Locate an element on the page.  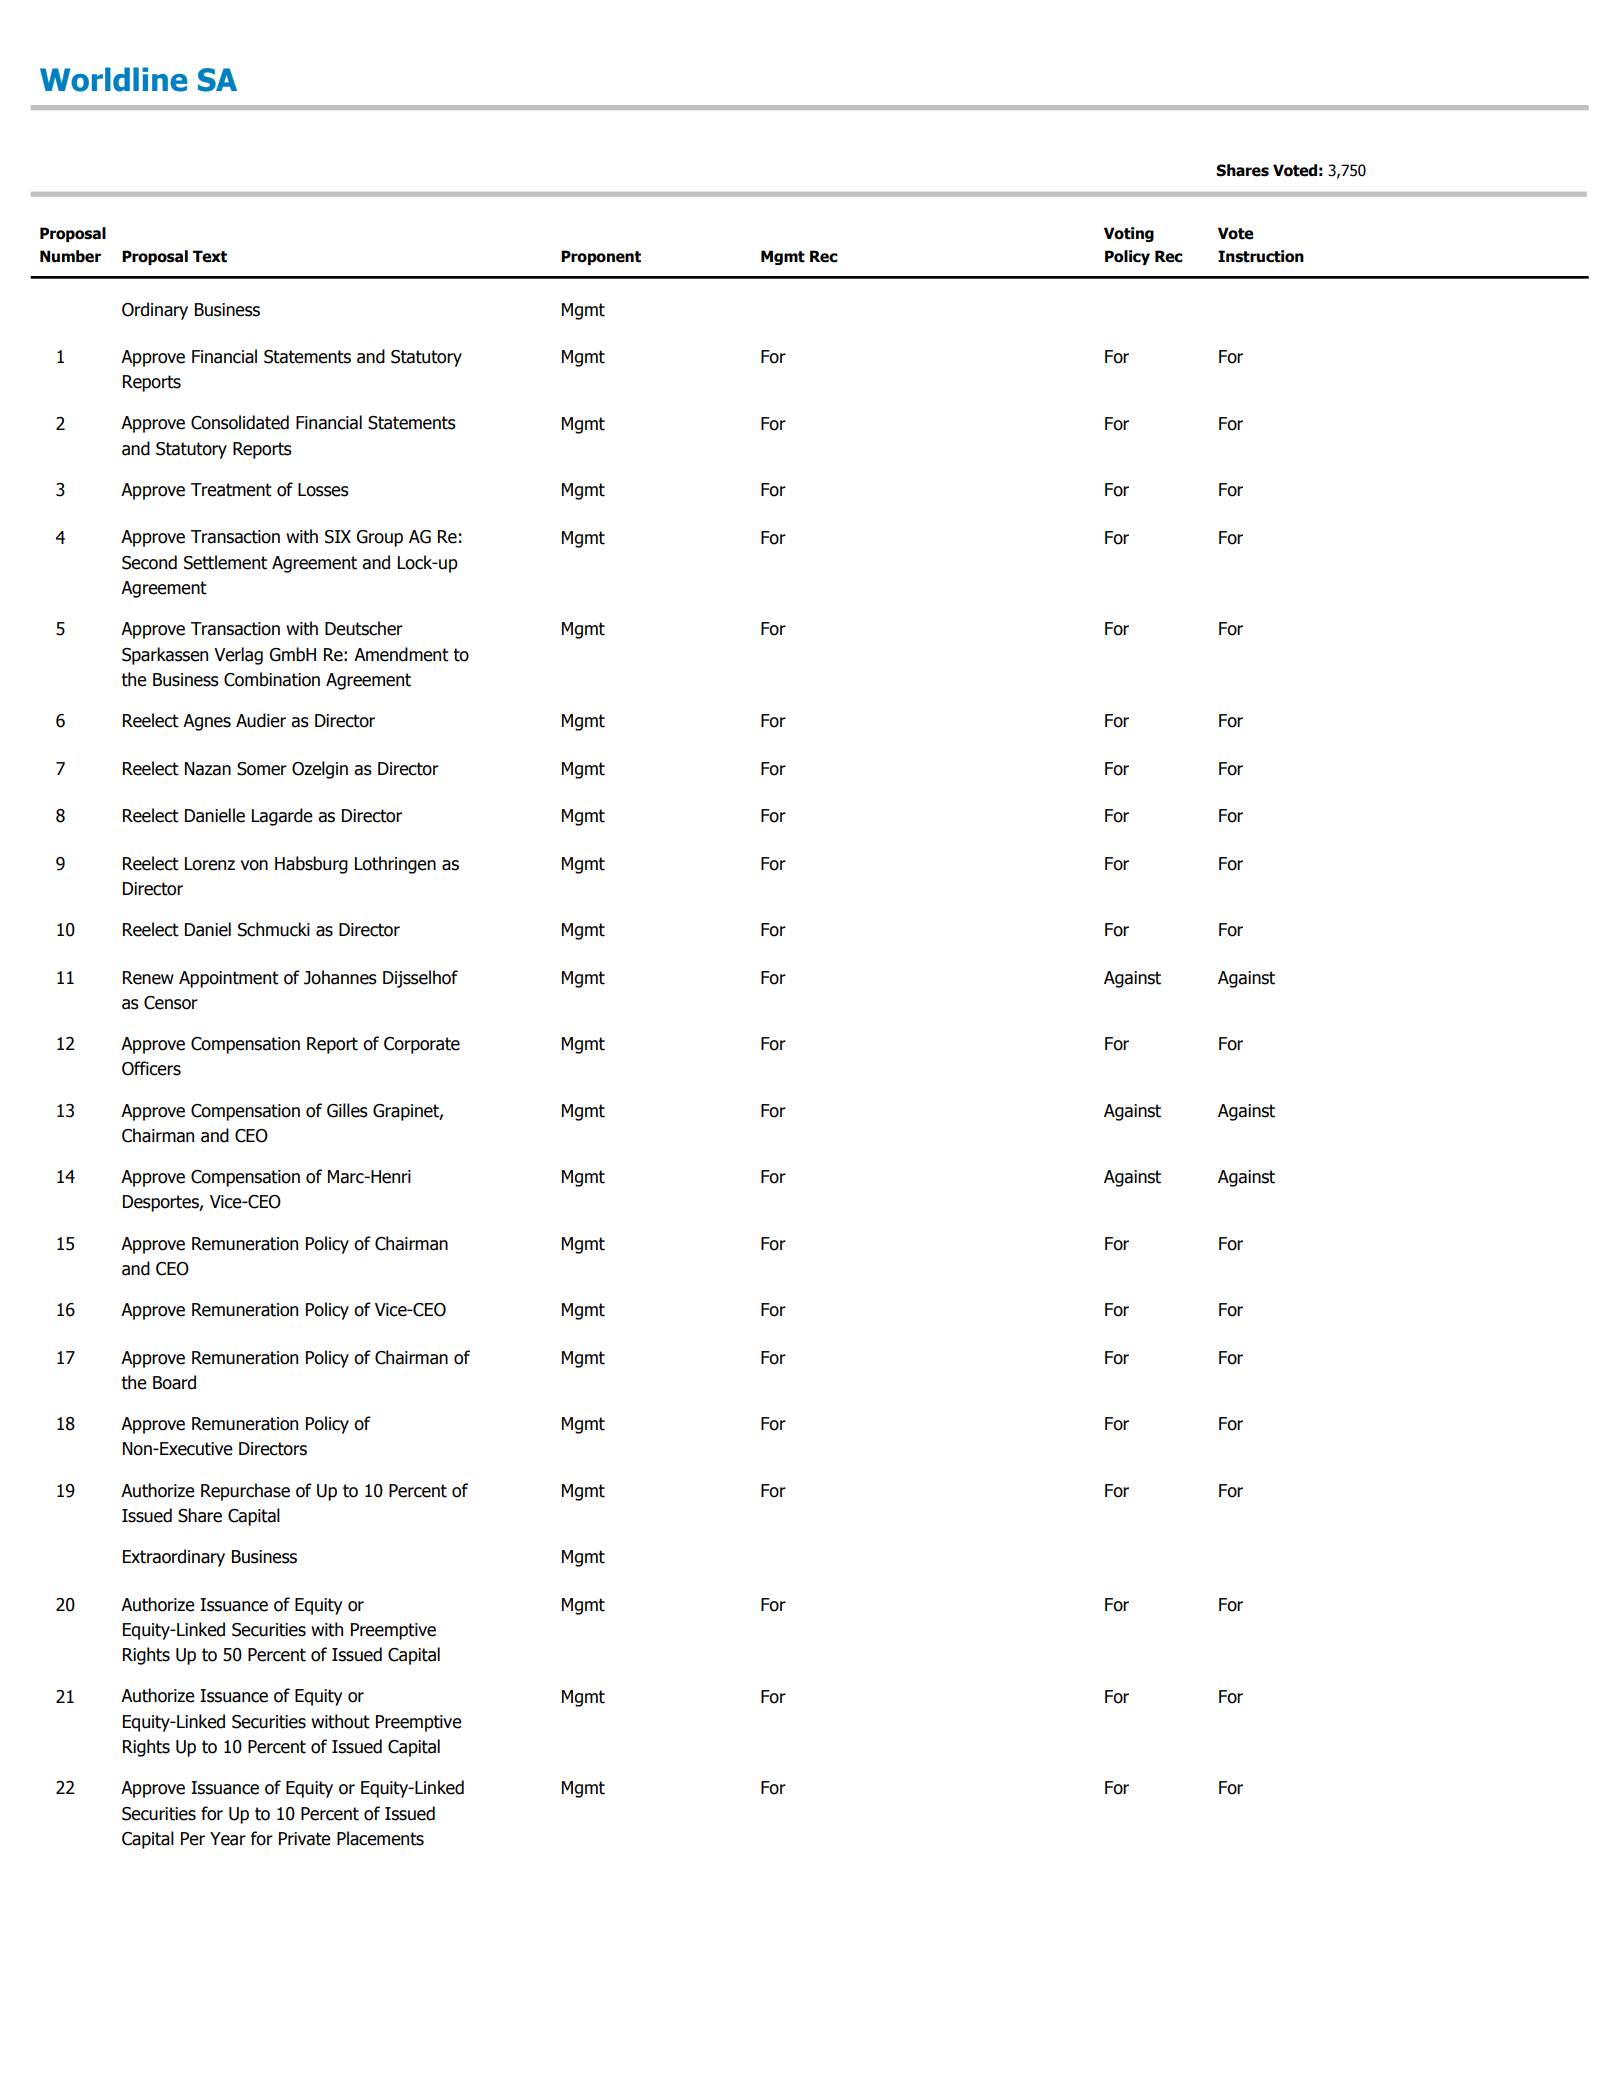
Amendment is located at coordinates (401, 654).
